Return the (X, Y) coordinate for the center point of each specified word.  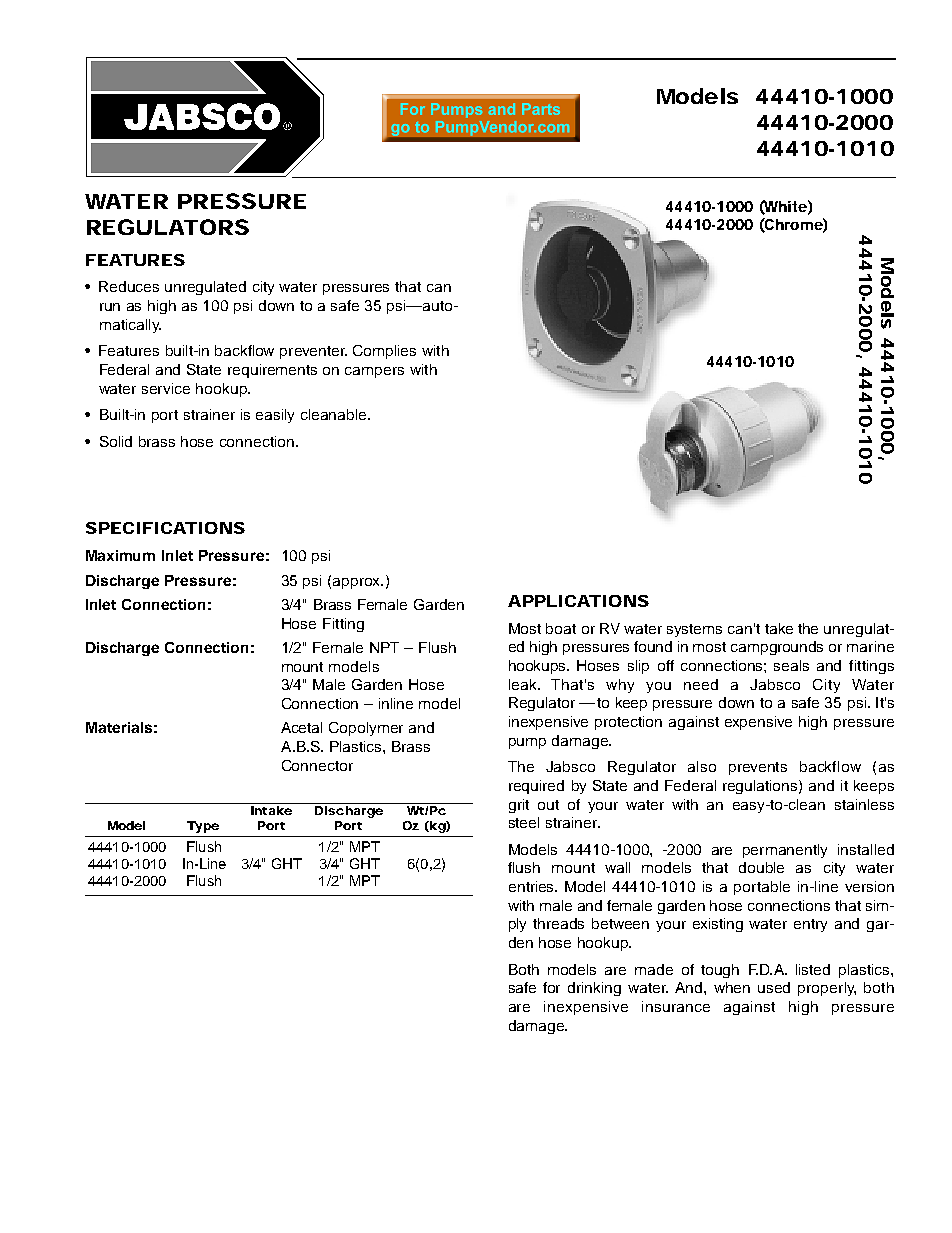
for (551, 987)
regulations (761, 787)
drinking (594, 989)
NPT (384, 647)
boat (561, 628)
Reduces (129, 286)
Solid (116, 441)
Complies (384, 352)
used (774, 987)
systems (694, 630)
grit (519, 806)
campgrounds (777, 648)
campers (374, 372)
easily (275, 416)
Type (203, 827)
